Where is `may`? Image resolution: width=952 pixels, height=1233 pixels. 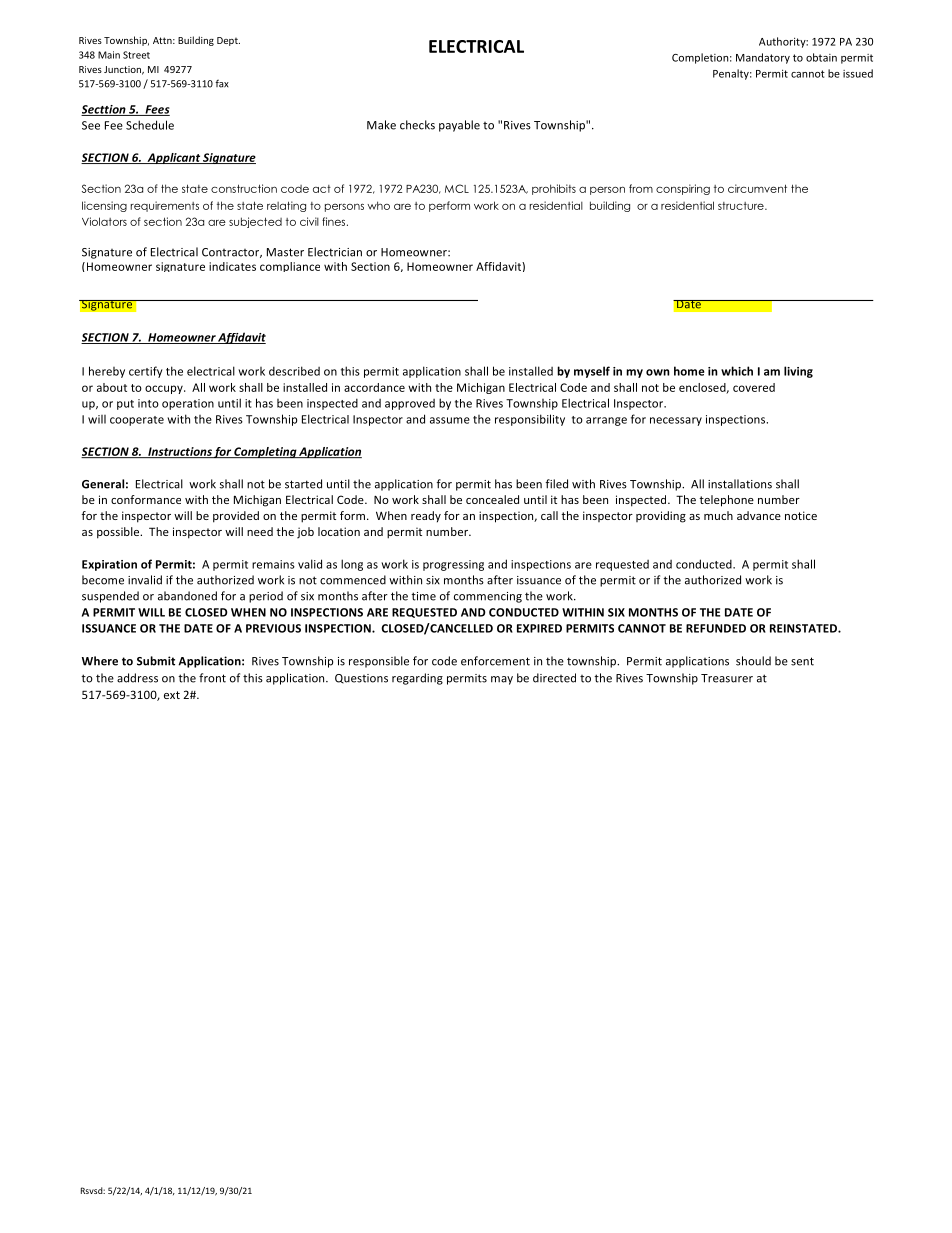 may is located at coordinates (502, 680).
